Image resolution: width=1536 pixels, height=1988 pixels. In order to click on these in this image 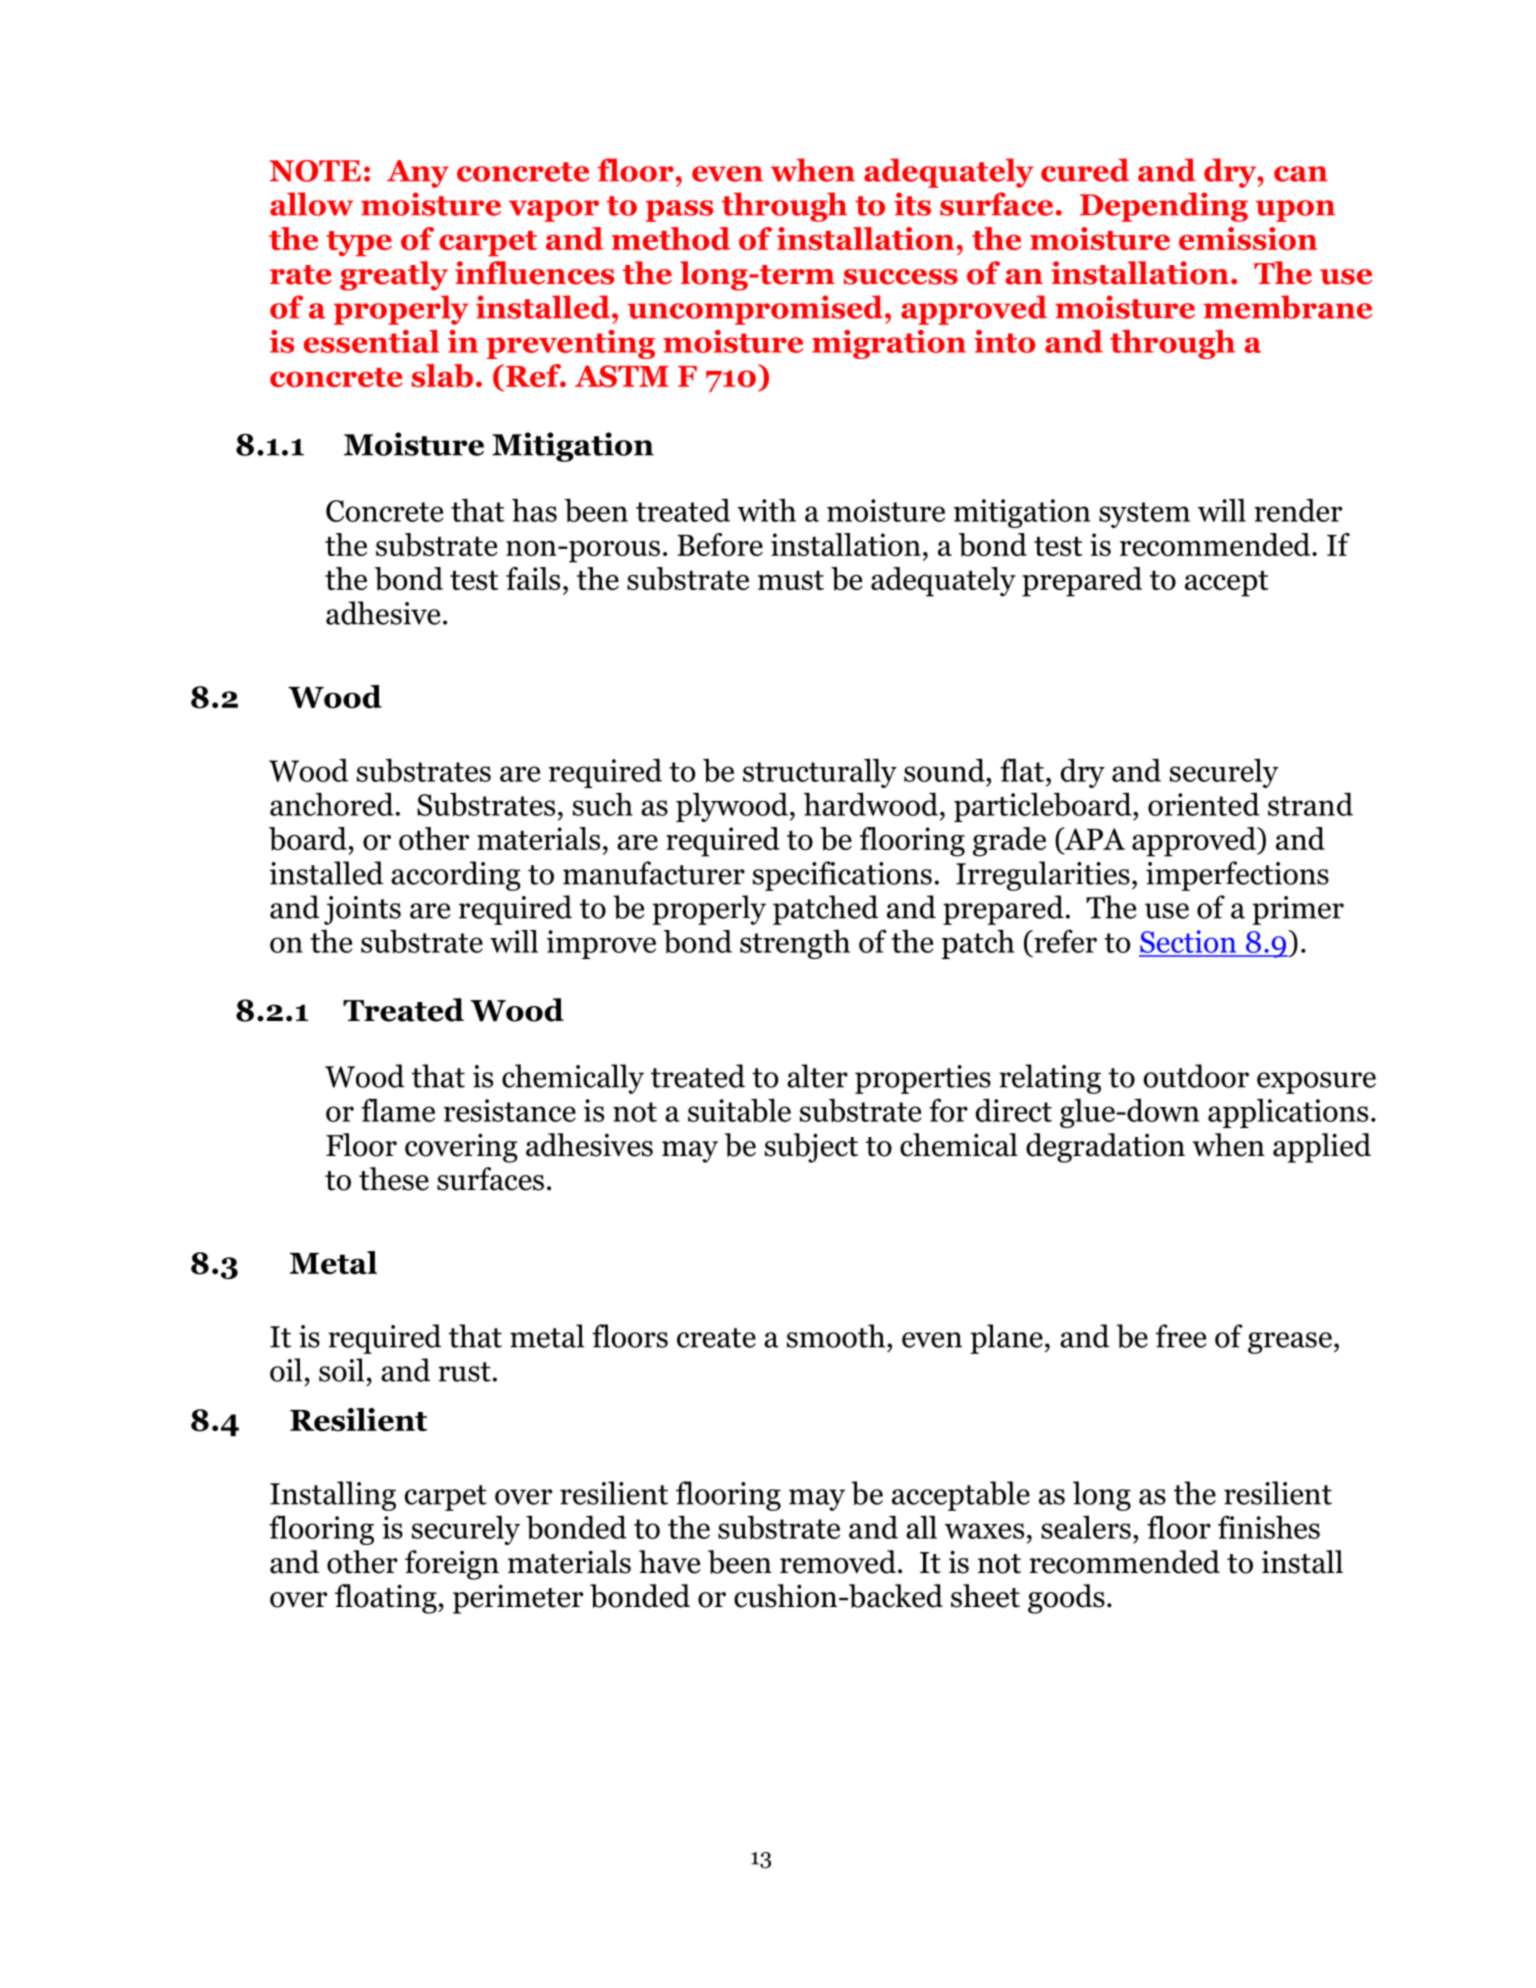, I will do `click(394, 1179)`.
